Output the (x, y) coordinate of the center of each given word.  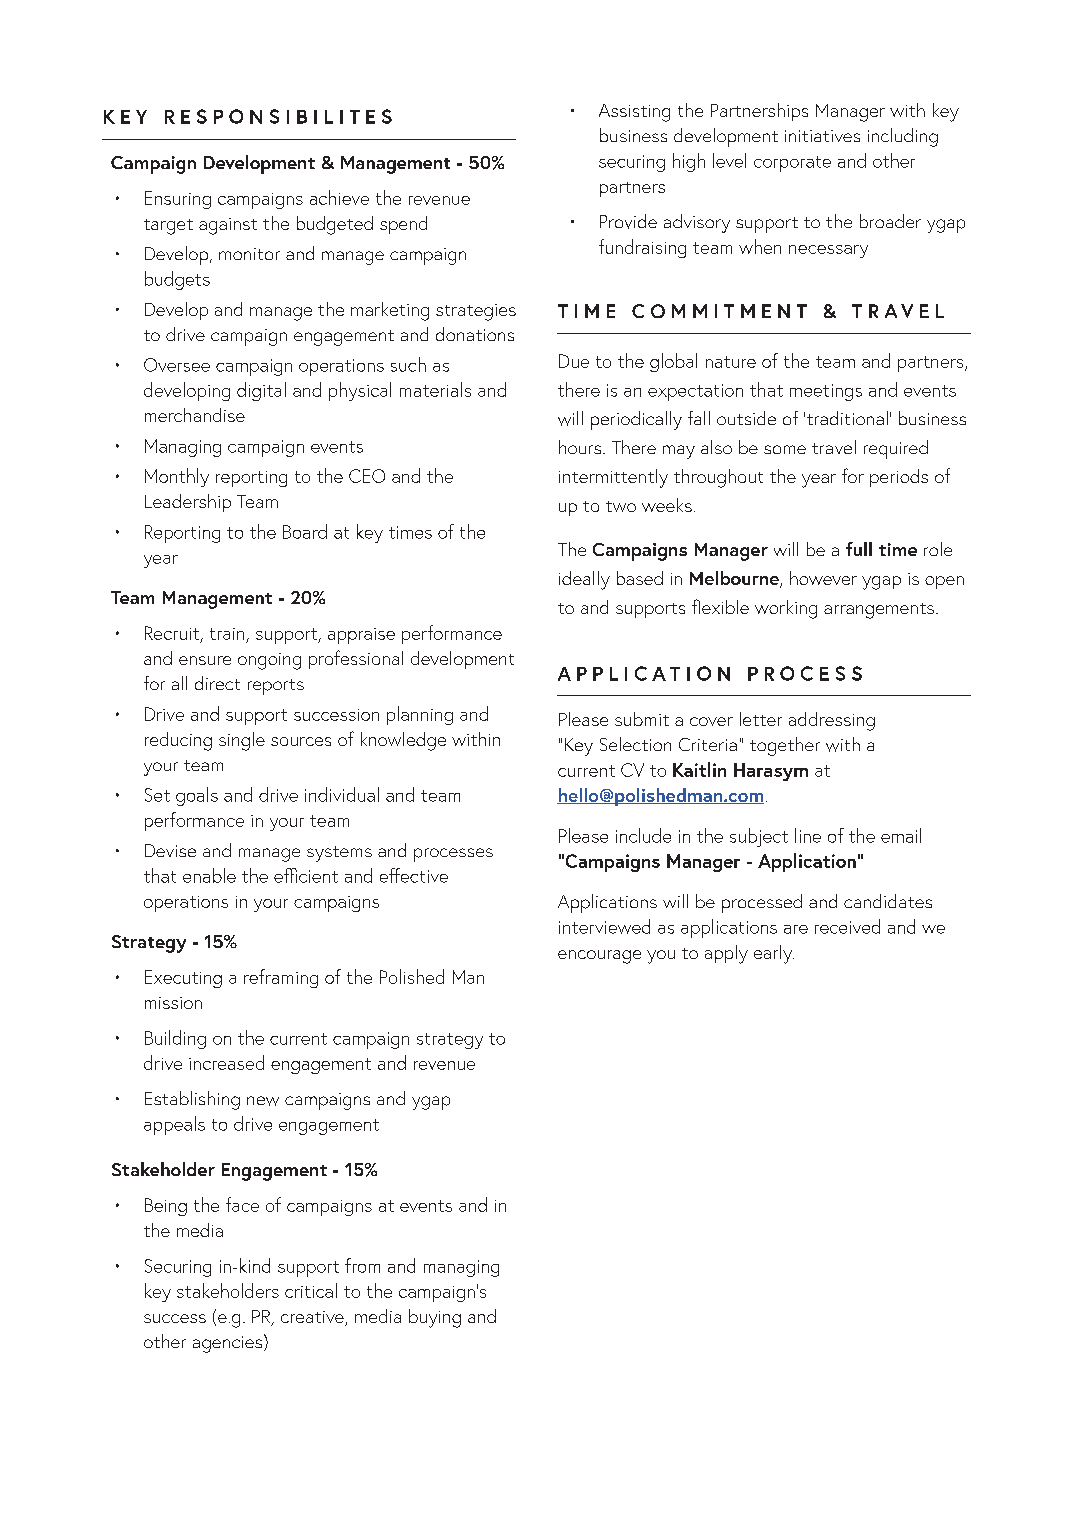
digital (261, 391)
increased (226, 1062)
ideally (584, 580)
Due (574, 361)
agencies (229, 1343)
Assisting (634, 113)
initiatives (822, 136)
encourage (599, 957)
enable (209, 875)
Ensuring (178, 200)
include (643, 835)
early (774, 954)
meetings (826, 392)
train (227, 634)
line (808, 835)
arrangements (879, 611)
